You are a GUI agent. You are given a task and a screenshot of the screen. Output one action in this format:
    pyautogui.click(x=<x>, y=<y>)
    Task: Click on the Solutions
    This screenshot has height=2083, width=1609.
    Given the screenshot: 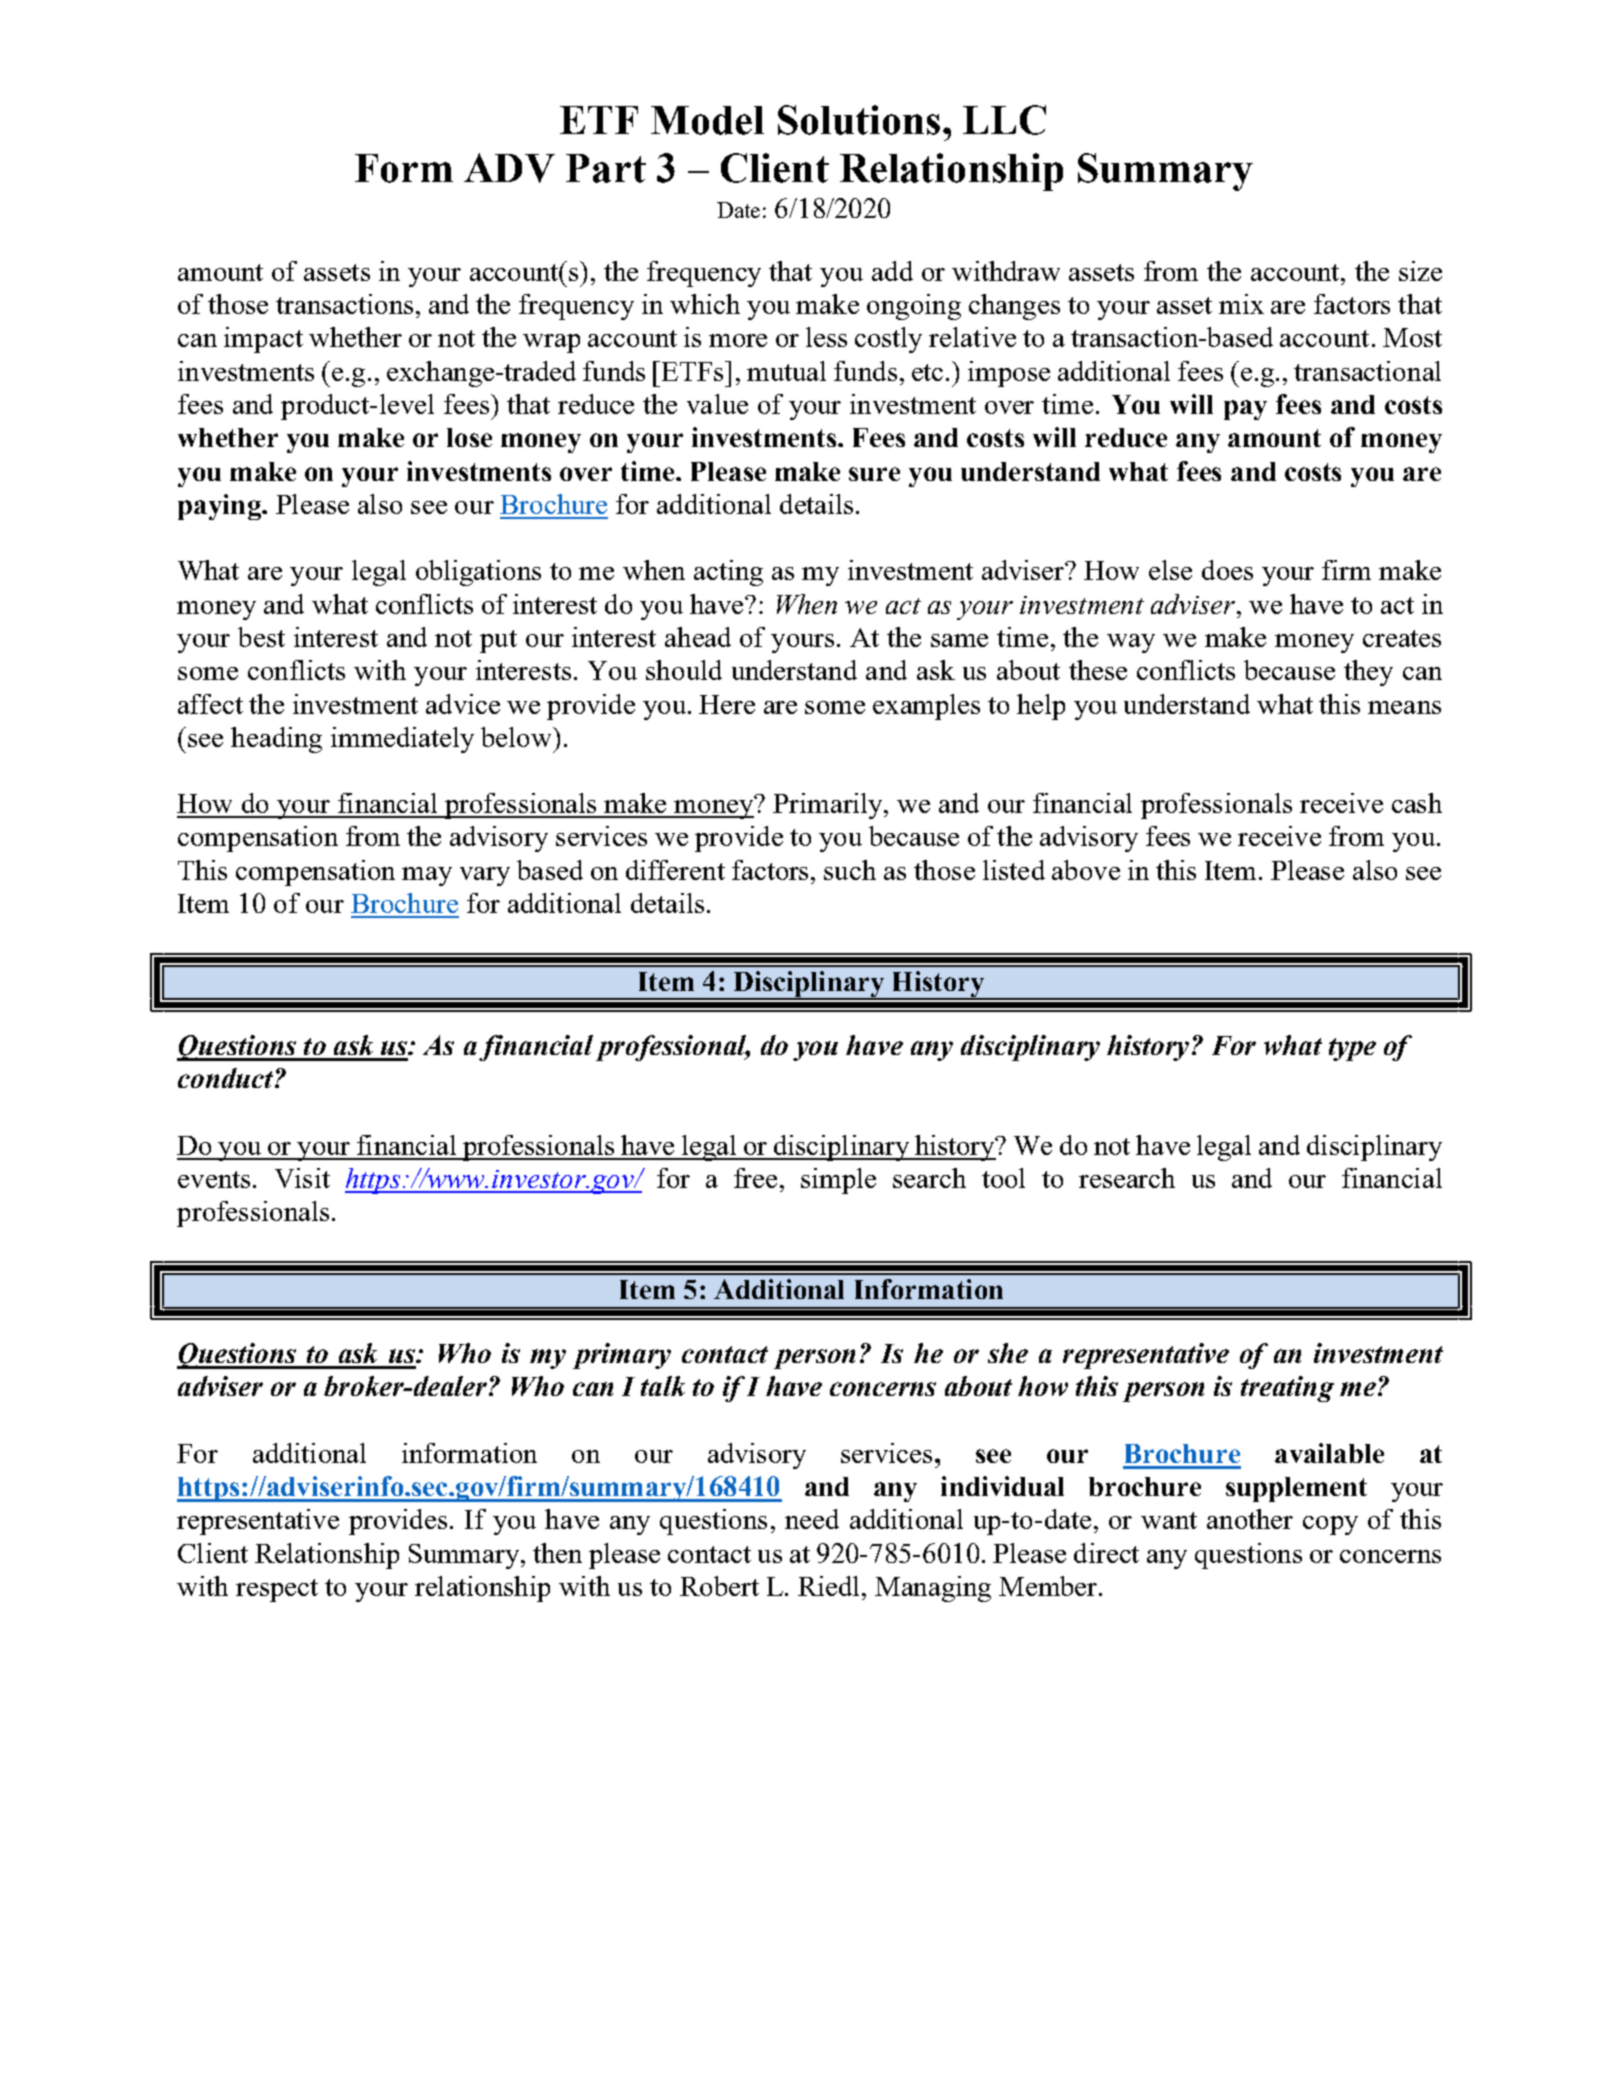 What is the action you would take?
    pyautogui.click(x=859, y=120)
